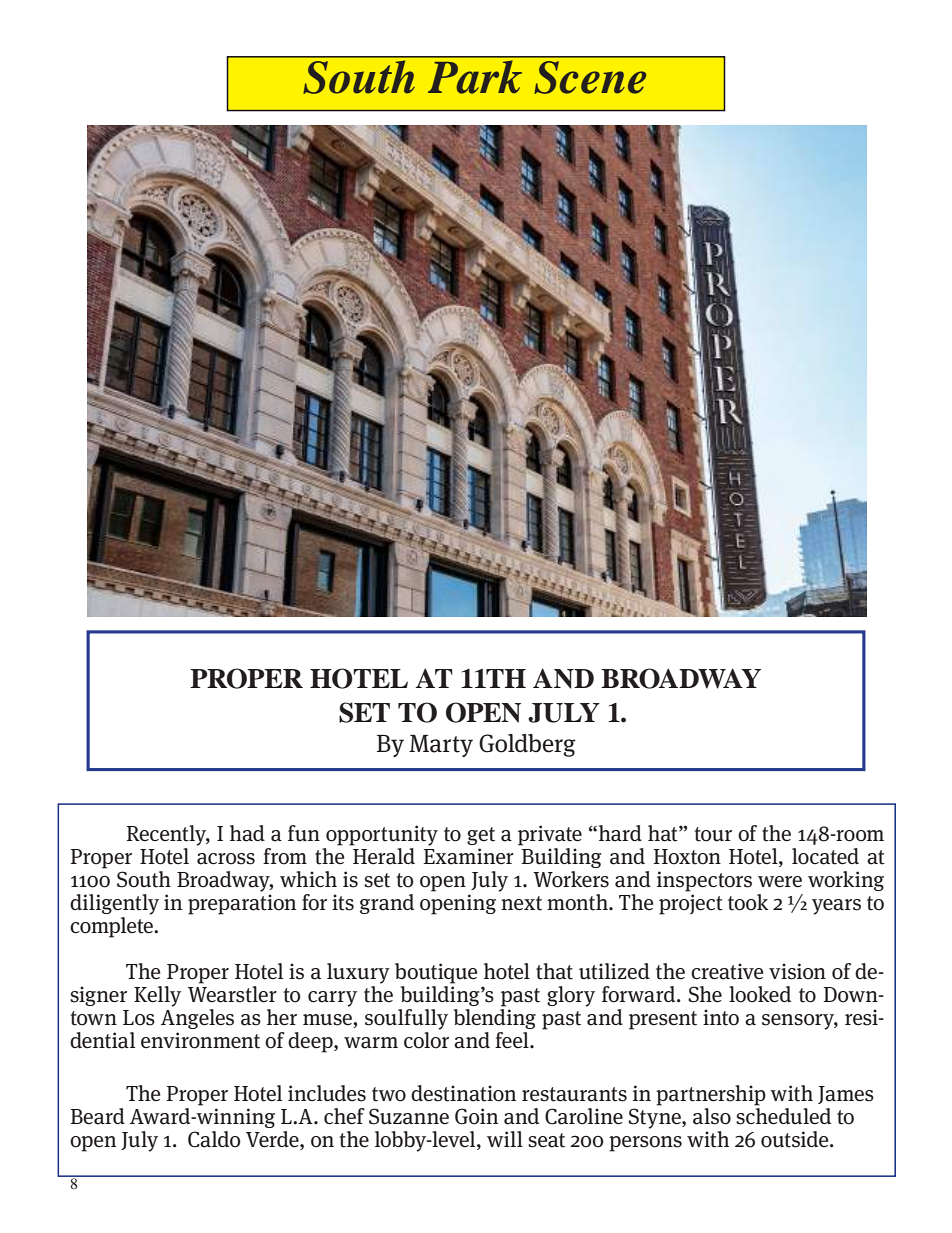  Describe the element at coordinates (825, 856) in the screenshot. I see `located` at that location.
